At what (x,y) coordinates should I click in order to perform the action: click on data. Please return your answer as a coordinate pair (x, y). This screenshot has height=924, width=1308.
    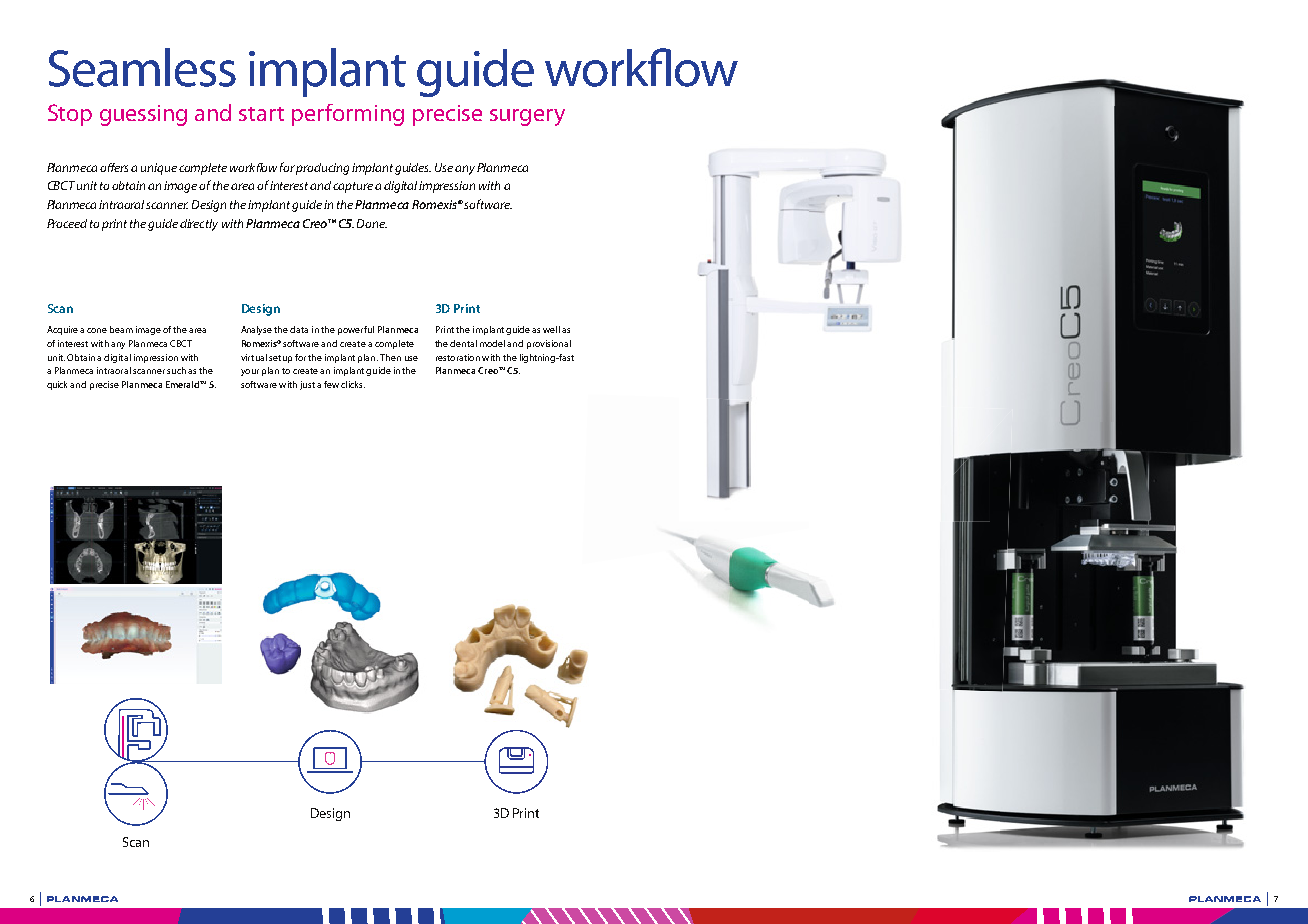
    Looking at the image, I should click on (299, 329).
